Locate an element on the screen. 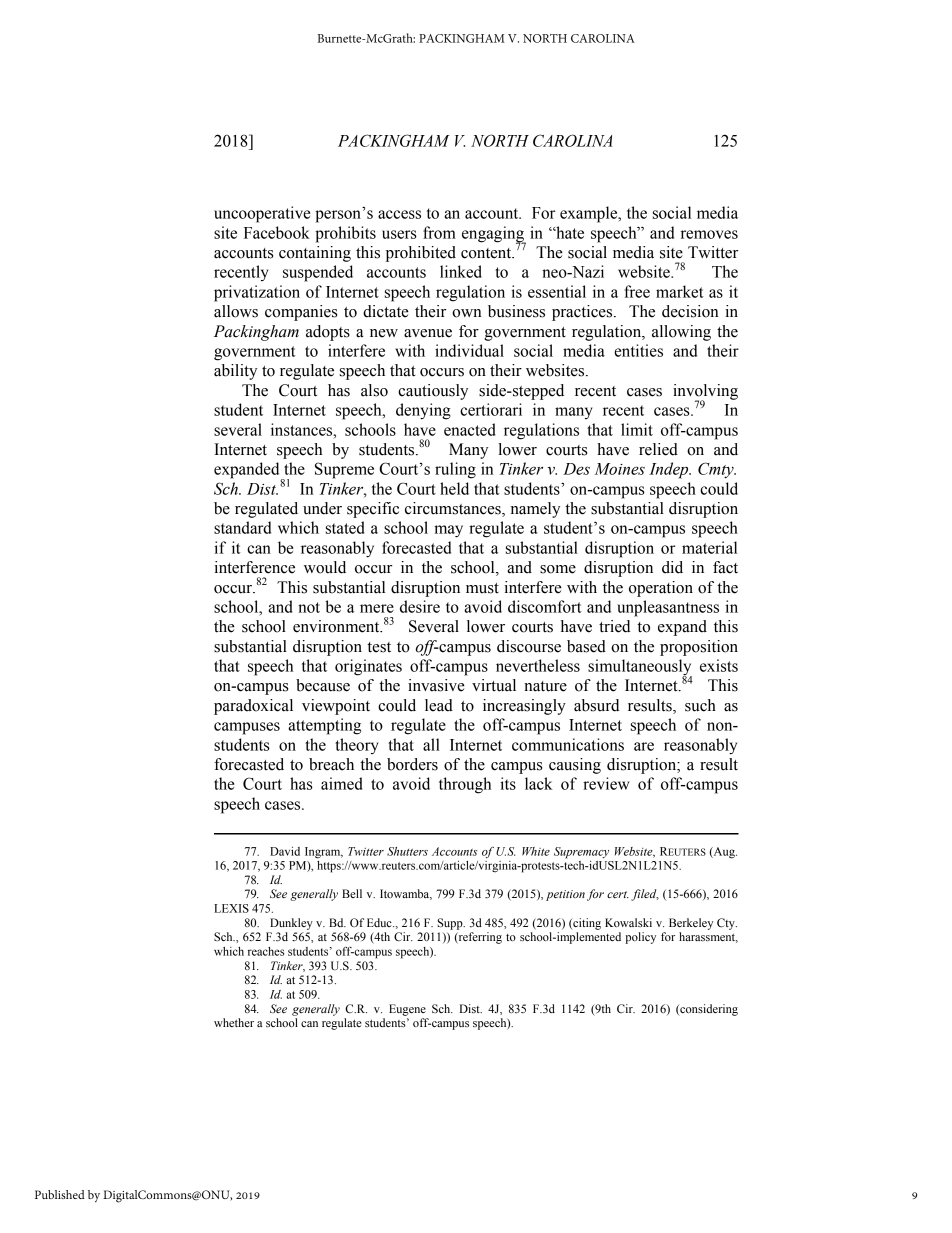  policy is located at coordinates (641, 938).
